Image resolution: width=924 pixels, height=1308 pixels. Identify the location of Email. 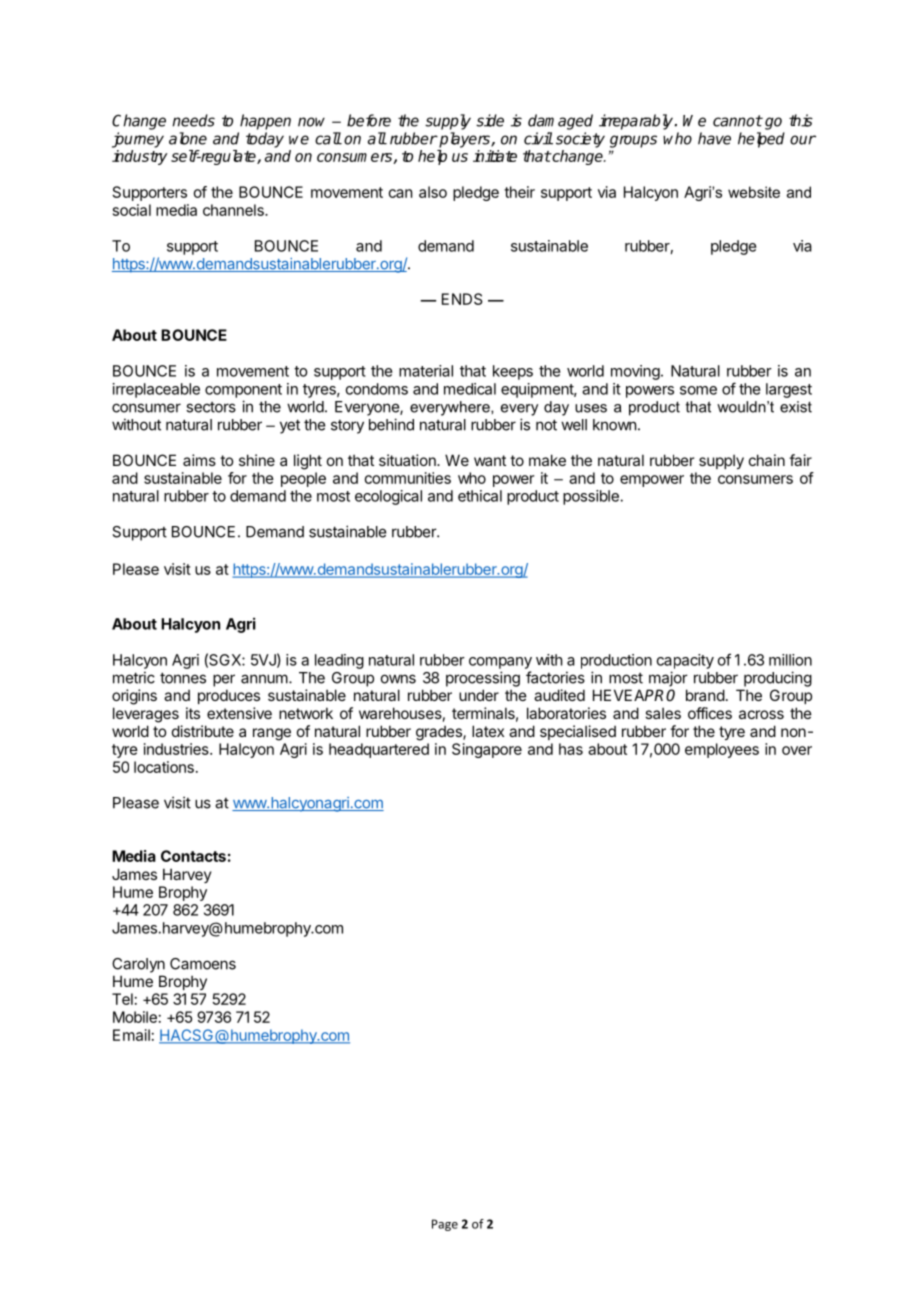
(131, 1035).
